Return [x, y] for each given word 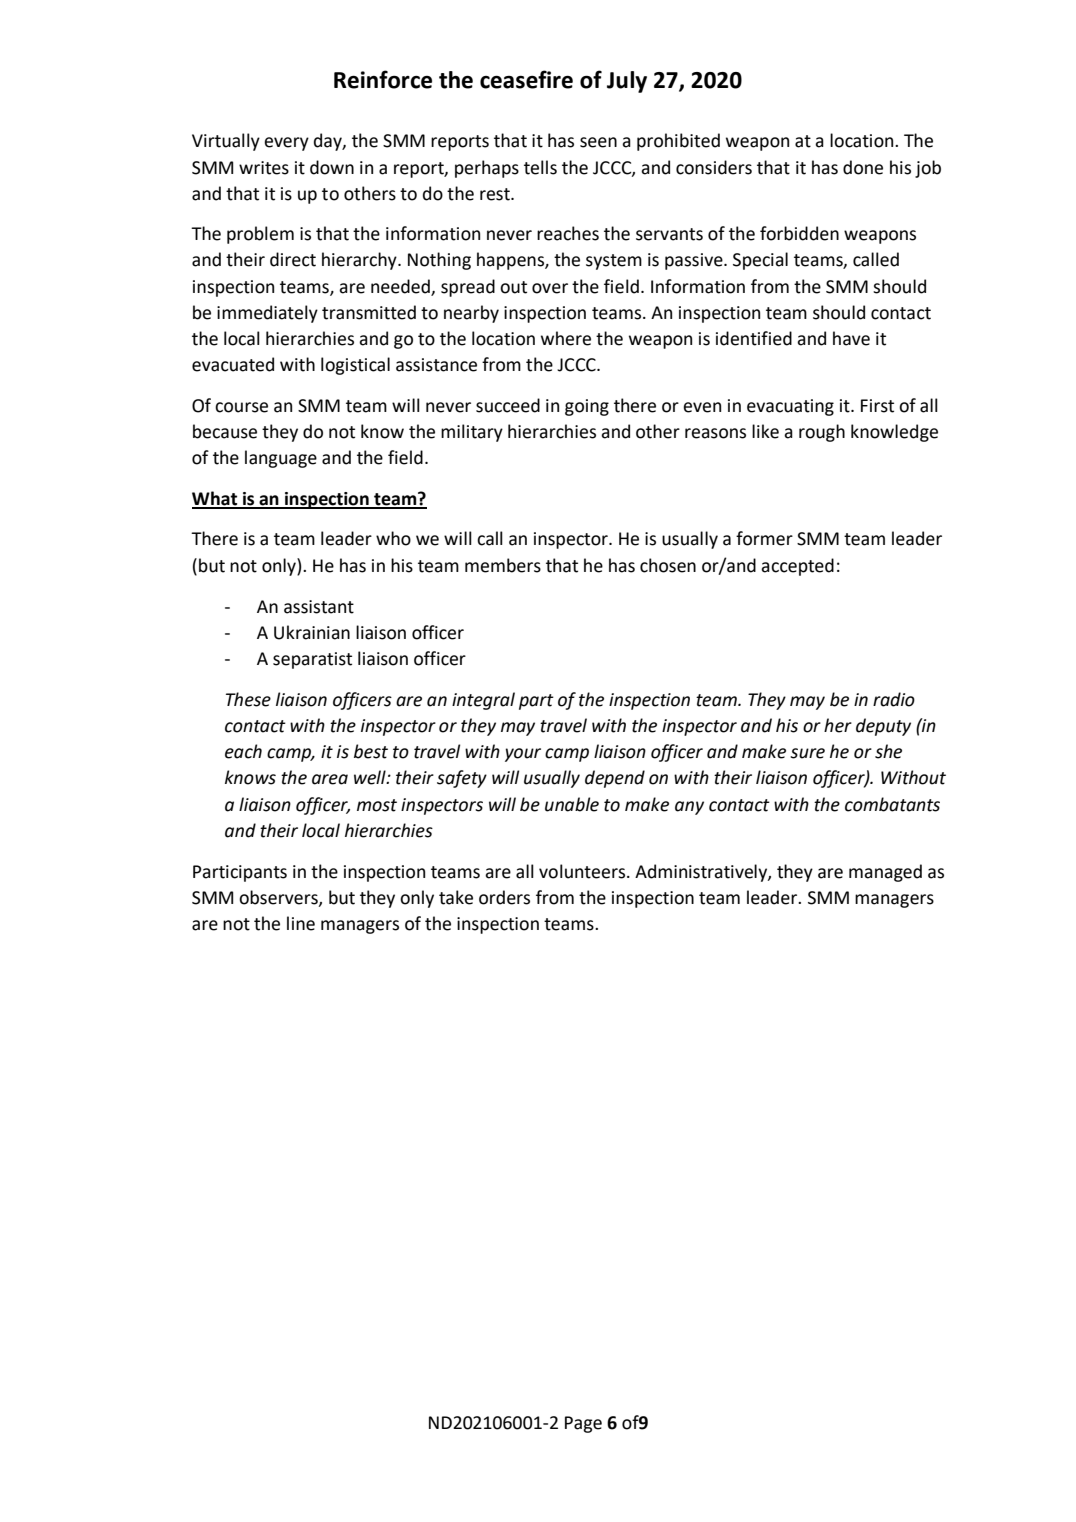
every [286, 144]
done [863, 167]
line [301, 923]
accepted [797, 567]
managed [885, 873]
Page [583, 1424]
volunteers [583, 871]
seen [598, 142]
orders [504, 897]
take [456, 897]
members [503, 565]
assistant [319, 607]
